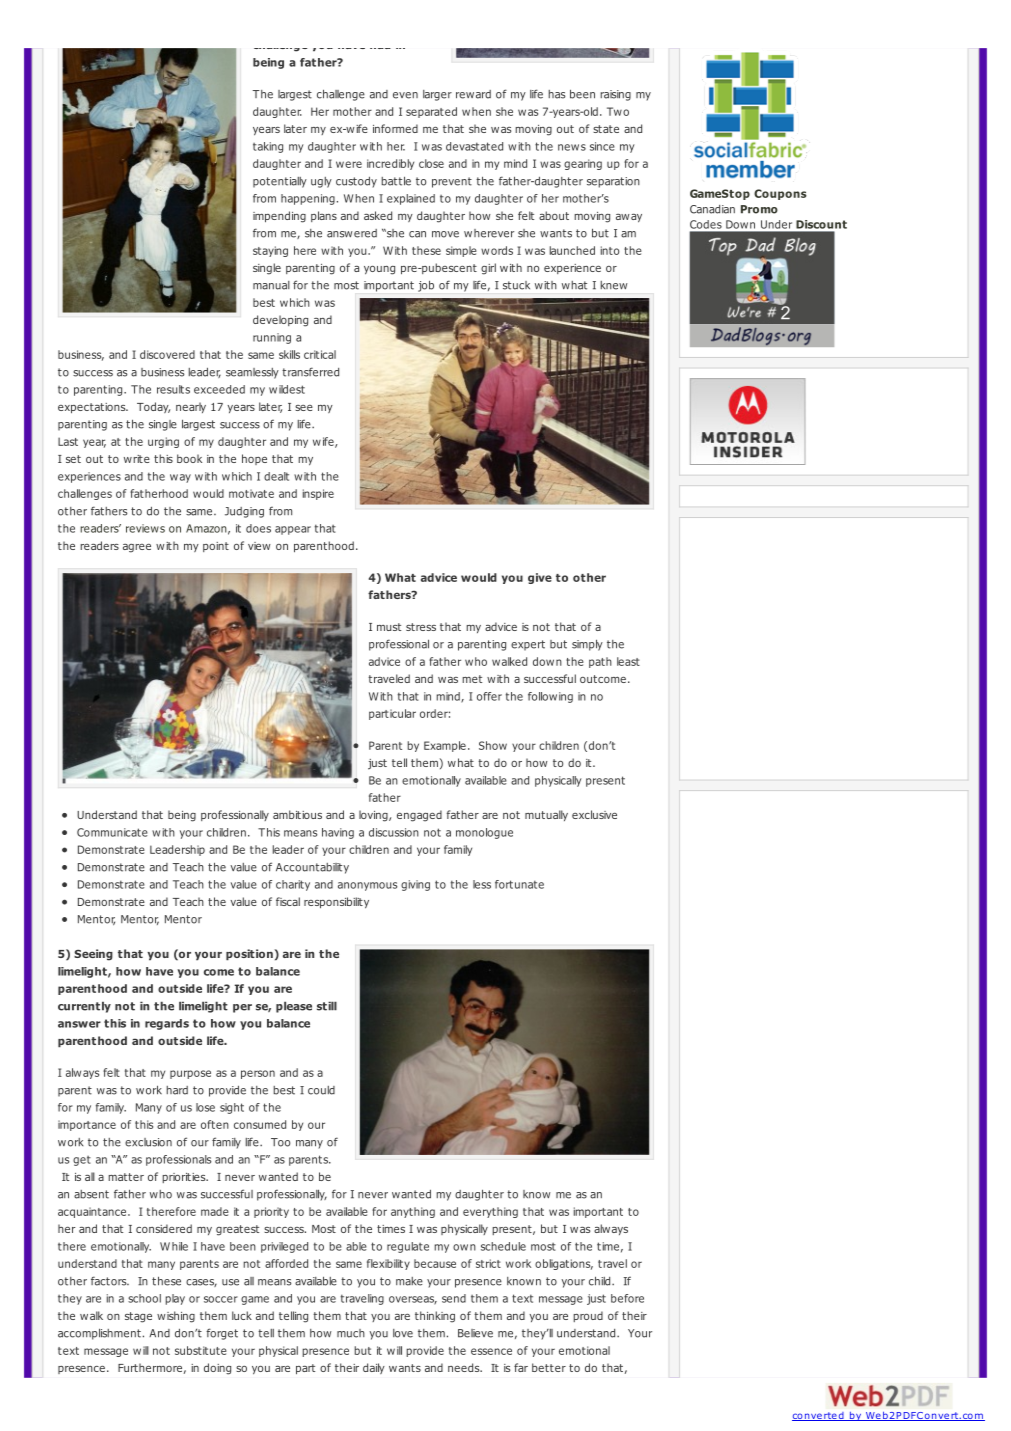 This document has width=1011, height=1431. Describe the element at coordinates (431, 112) in the document. I see `separated` at that location.
